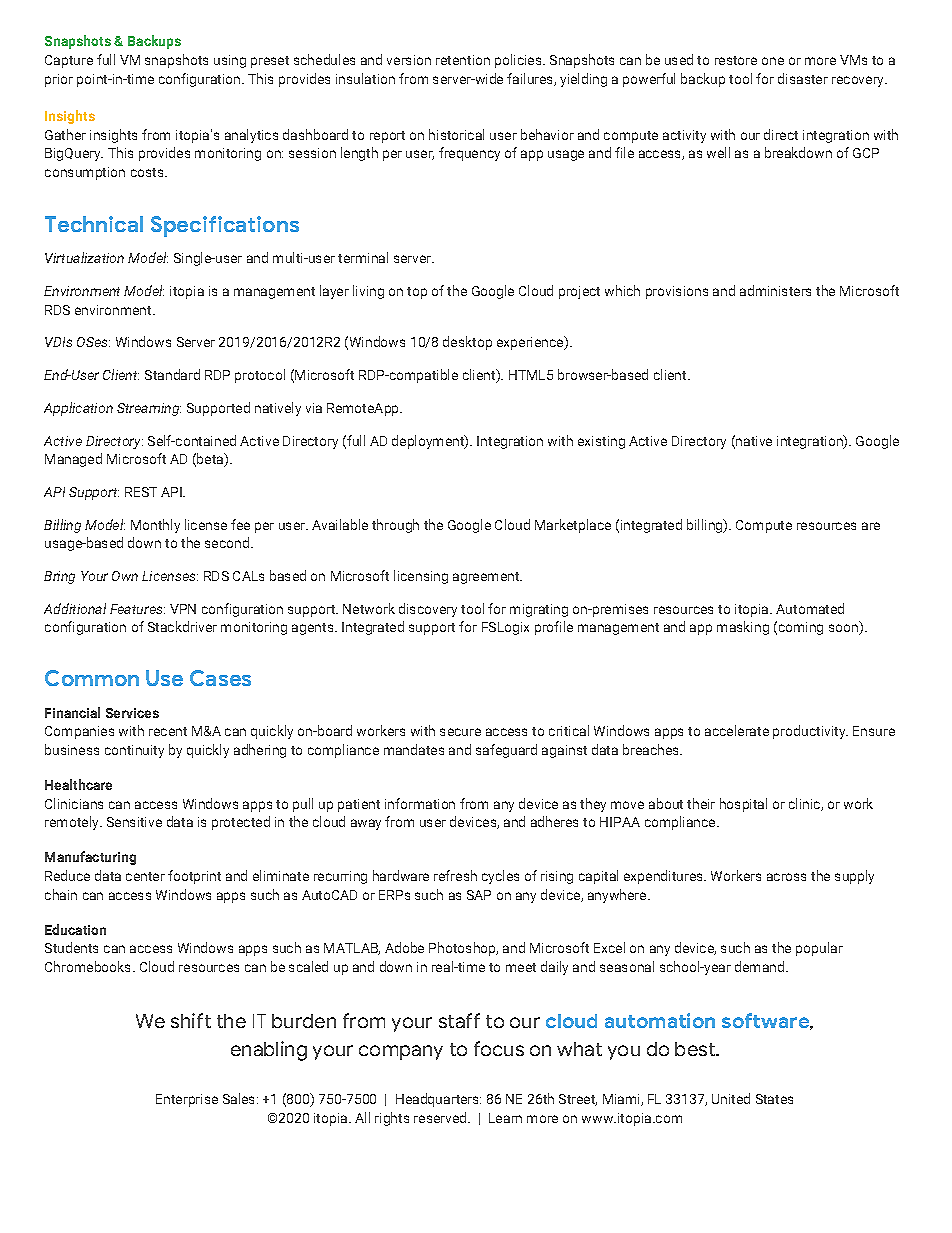  Describe the element at coordinates (803, 78) in the image. I see `disaster` at that location.
